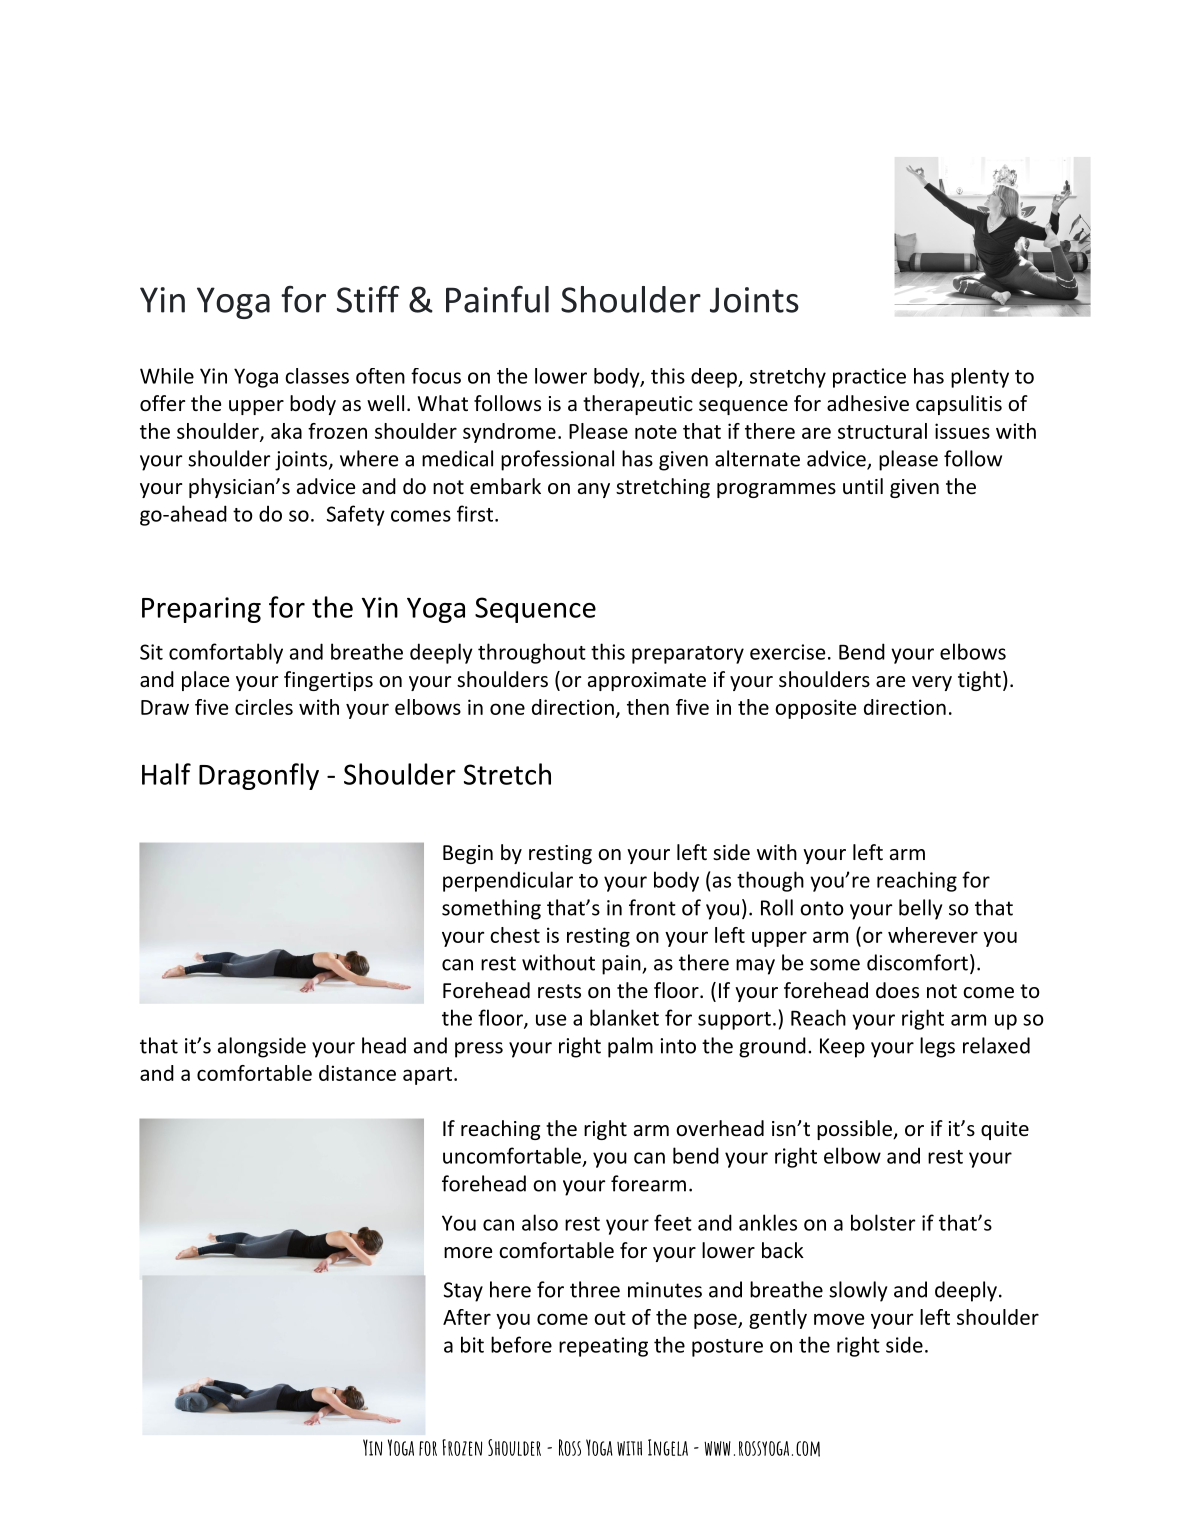 Image resolution: width=1185 pixels, height=1534 pixels. Describe the element at coordinates (920, 909) in the page. I see `belly` at that location.
